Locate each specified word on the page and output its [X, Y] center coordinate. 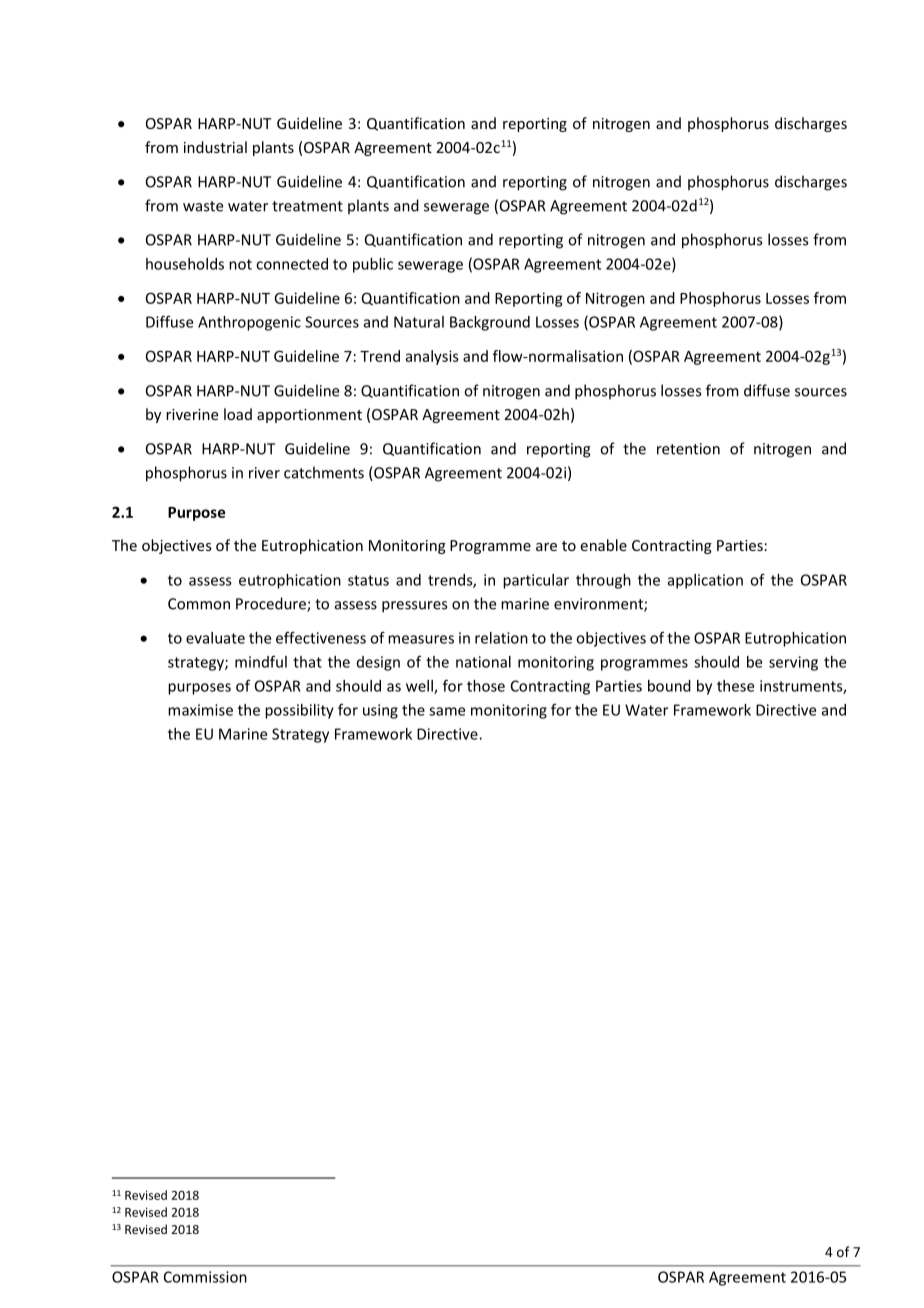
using [380, 711]
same [447, 711]
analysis [432, 357]
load [238, 414]
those [486, 686]
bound [669, 686]
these [735, 686]
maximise [200, 710]
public [373, 265]
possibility [299, 711]
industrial [215, 147]
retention [688, 449]
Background [490, 323]
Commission [205, 1277]
